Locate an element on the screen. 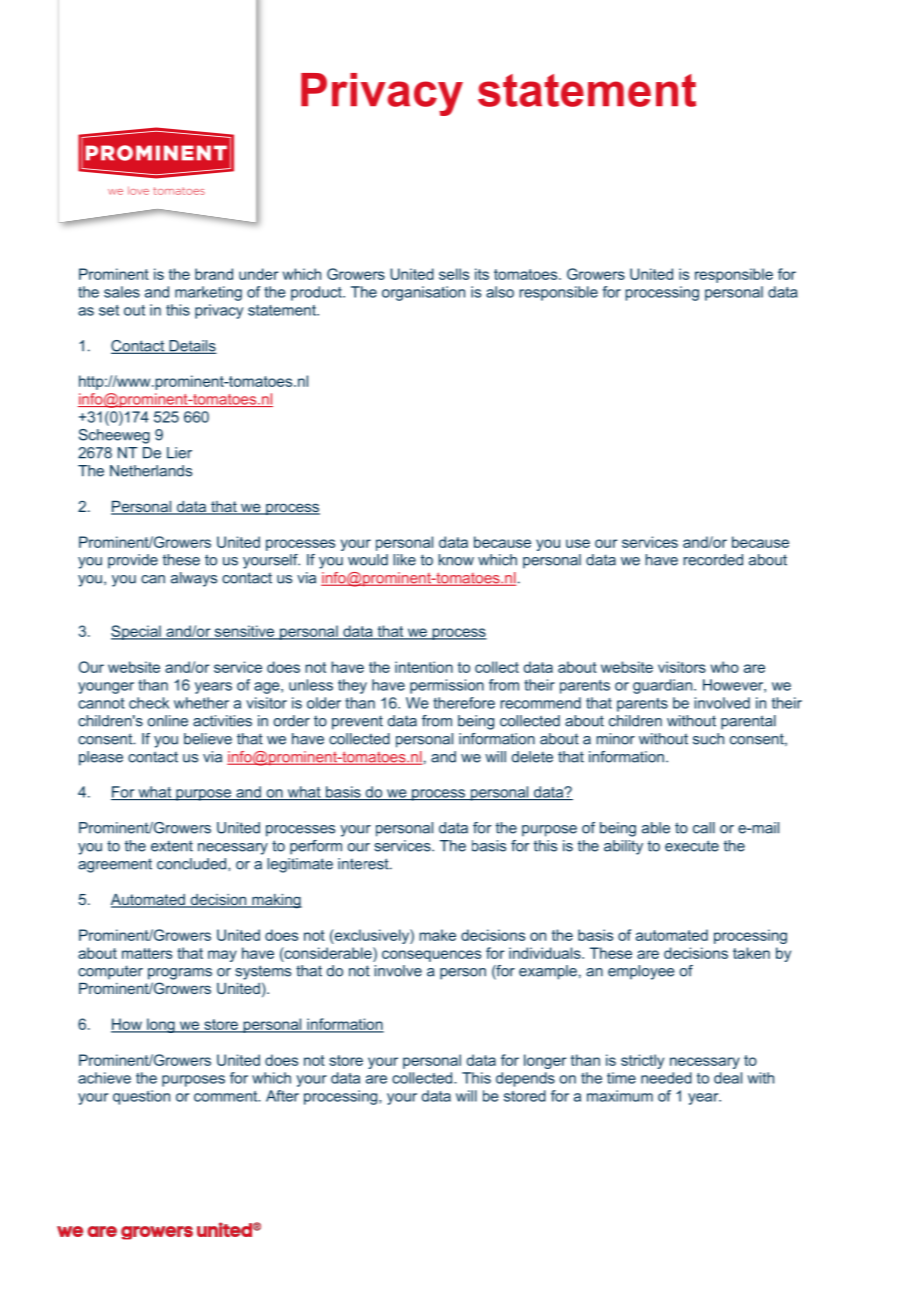  needed is located at coordinates (666, 1078).
